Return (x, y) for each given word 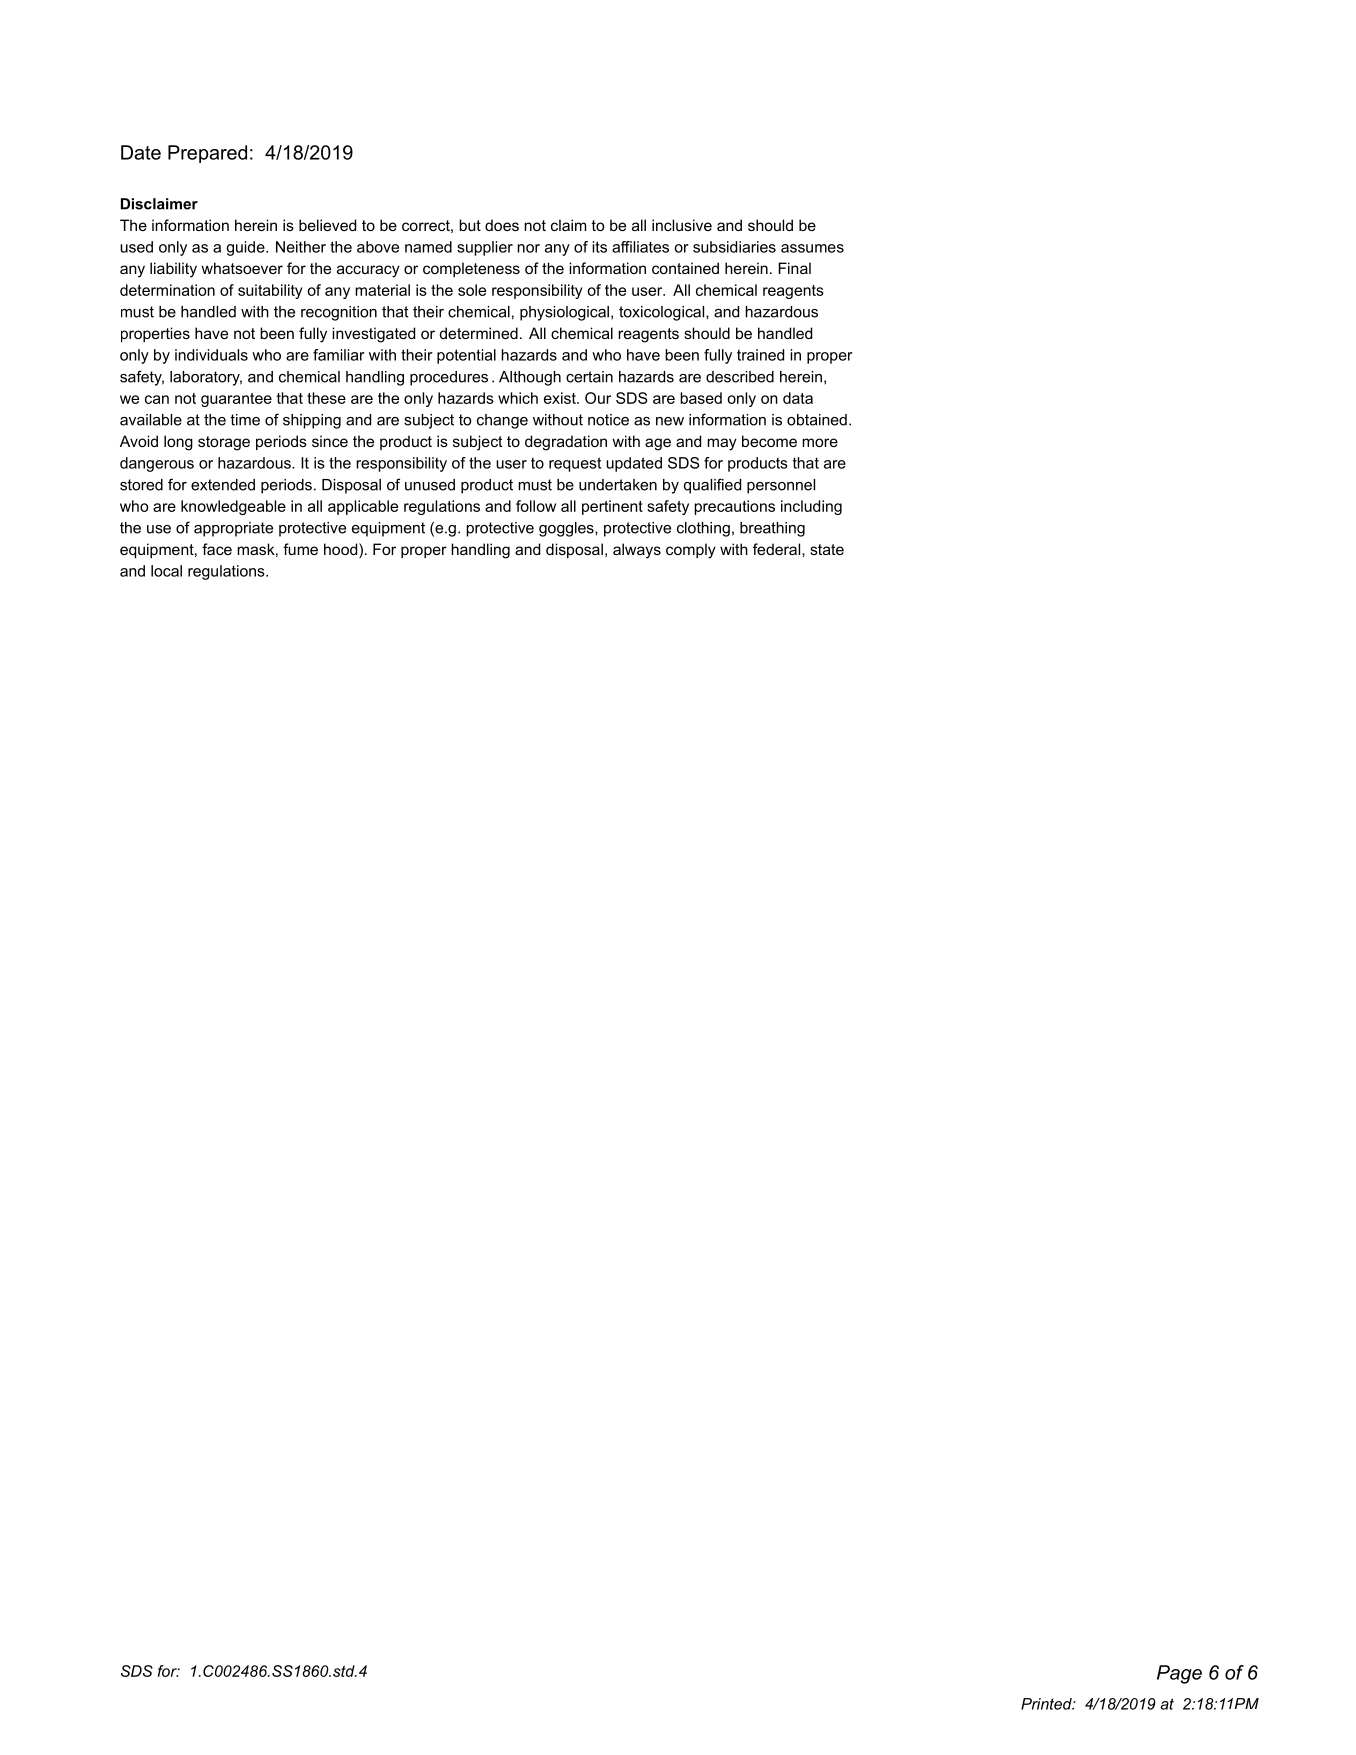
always (637, 551)
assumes (812, 248)
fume (300, 549)
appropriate (233, 529)
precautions (734, 507)
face (217, 549)
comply (691, 551)
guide (246, 248)
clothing (703, 529)
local (166, 571)
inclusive (682, 225)
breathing (772, 529)
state (827, 549)
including (811, 507)
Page (1179, 1674)
